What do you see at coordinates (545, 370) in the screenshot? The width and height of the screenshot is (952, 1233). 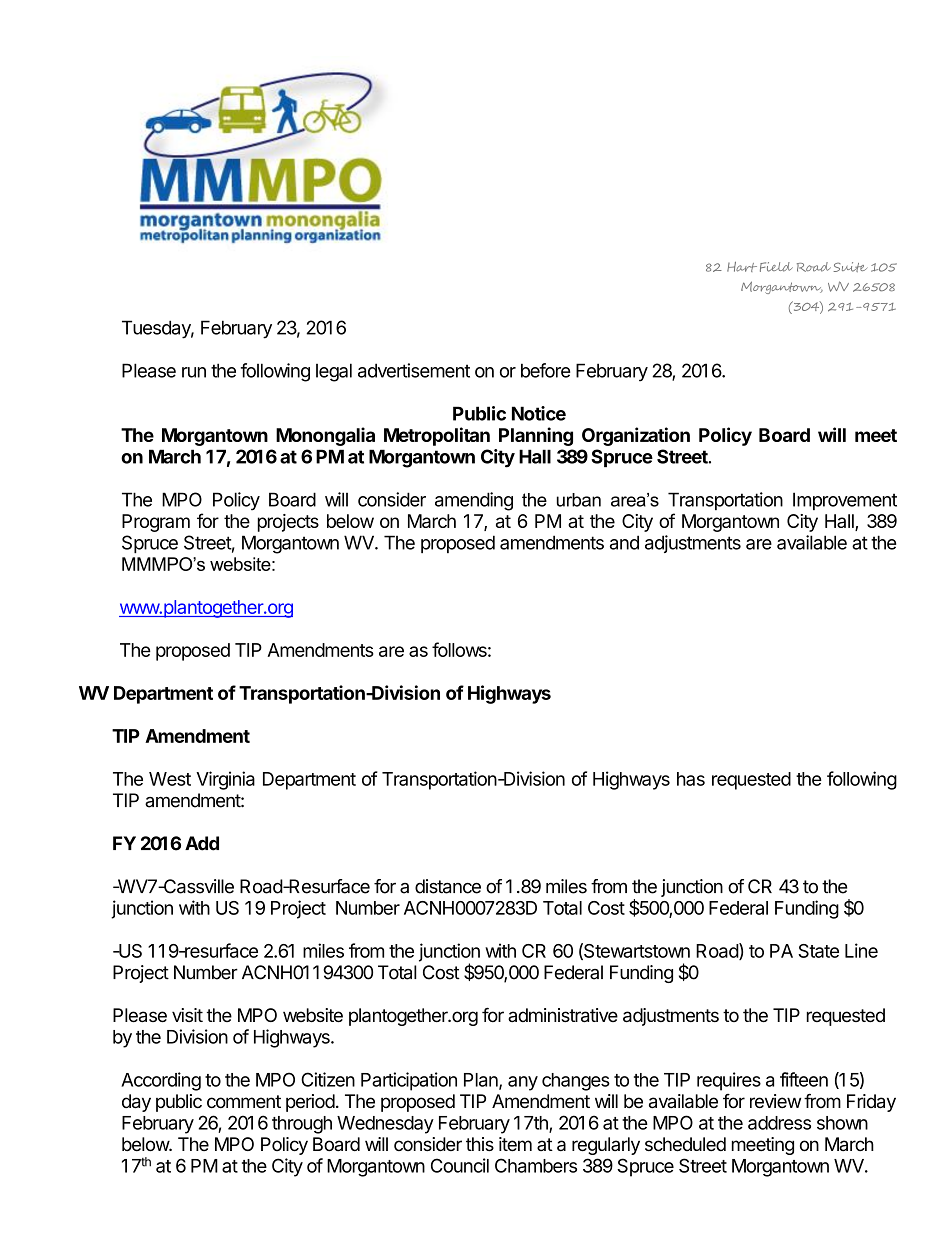 I see `before` at bounding box center [545, 370].
